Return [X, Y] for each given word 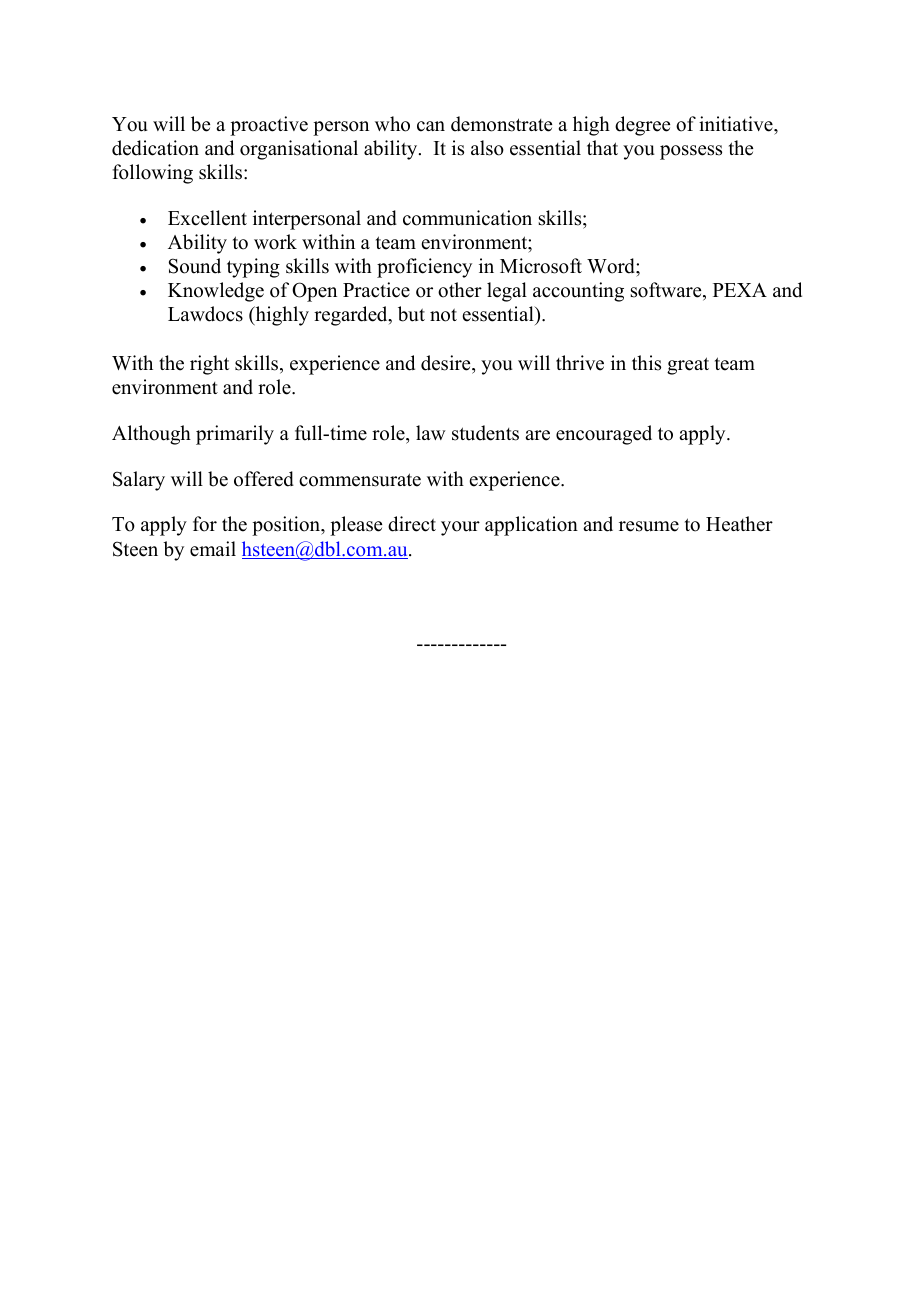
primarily [235, 435]
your [460, 528]
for [205, 524]
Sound [195, 266]
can [431, 126]
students [485, 433]
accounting [578, 292]
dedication [155, 148]
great [688, 366]
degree [642, 126]
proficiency [424, 268]
